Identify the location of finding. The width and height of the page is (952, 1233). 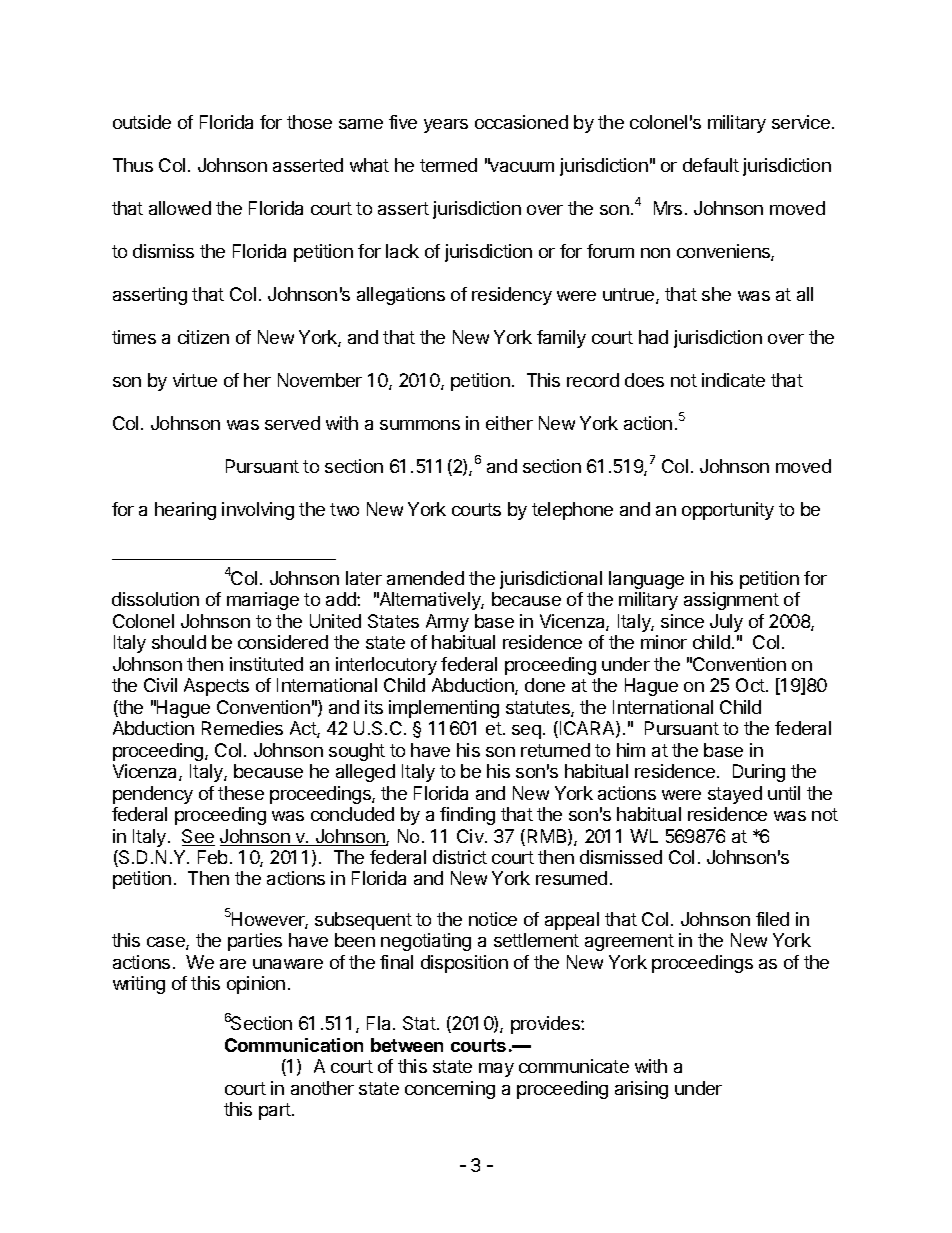
(467, 816).
